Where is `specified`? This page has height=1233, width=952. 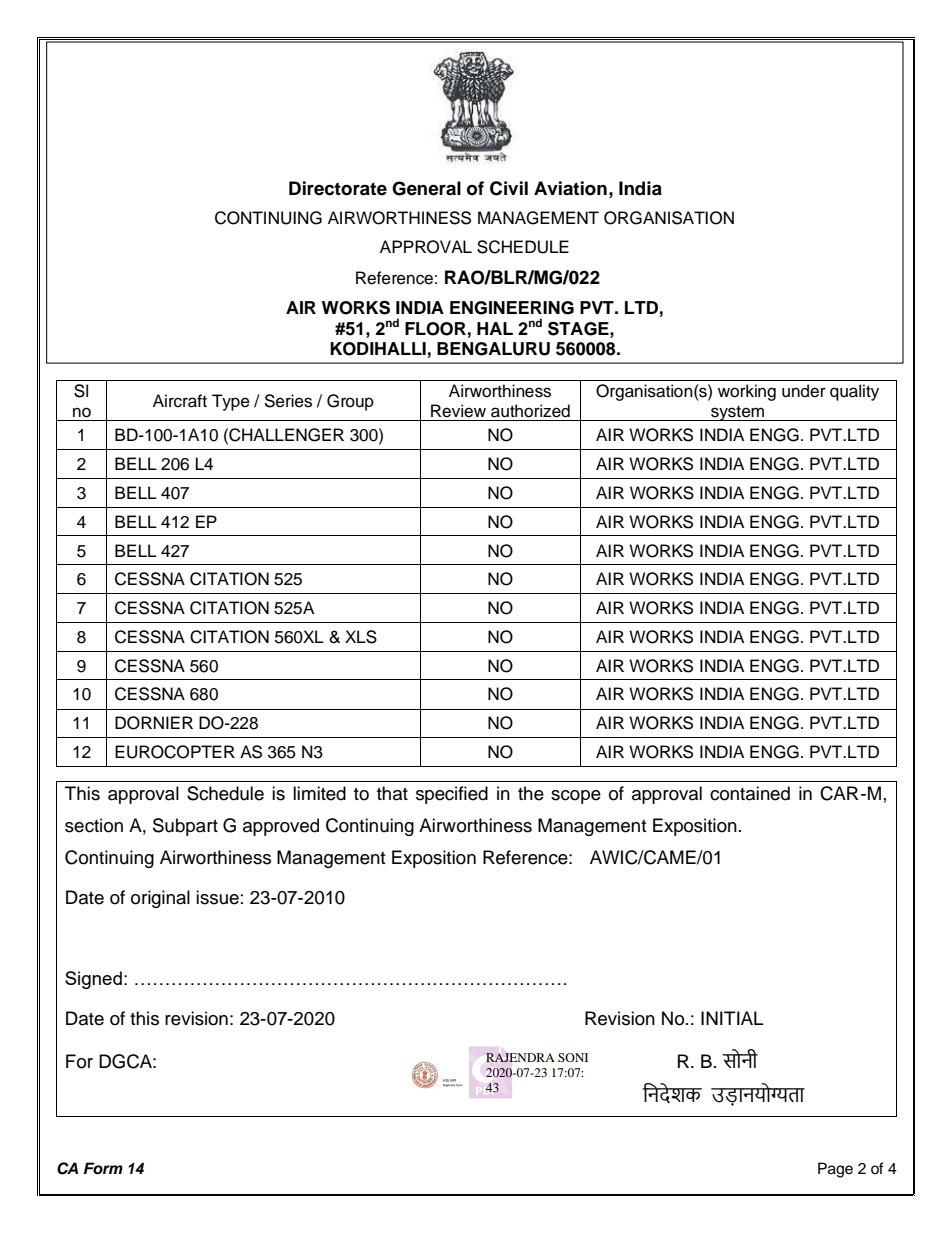
specified is located at coordinates (452, 795).
